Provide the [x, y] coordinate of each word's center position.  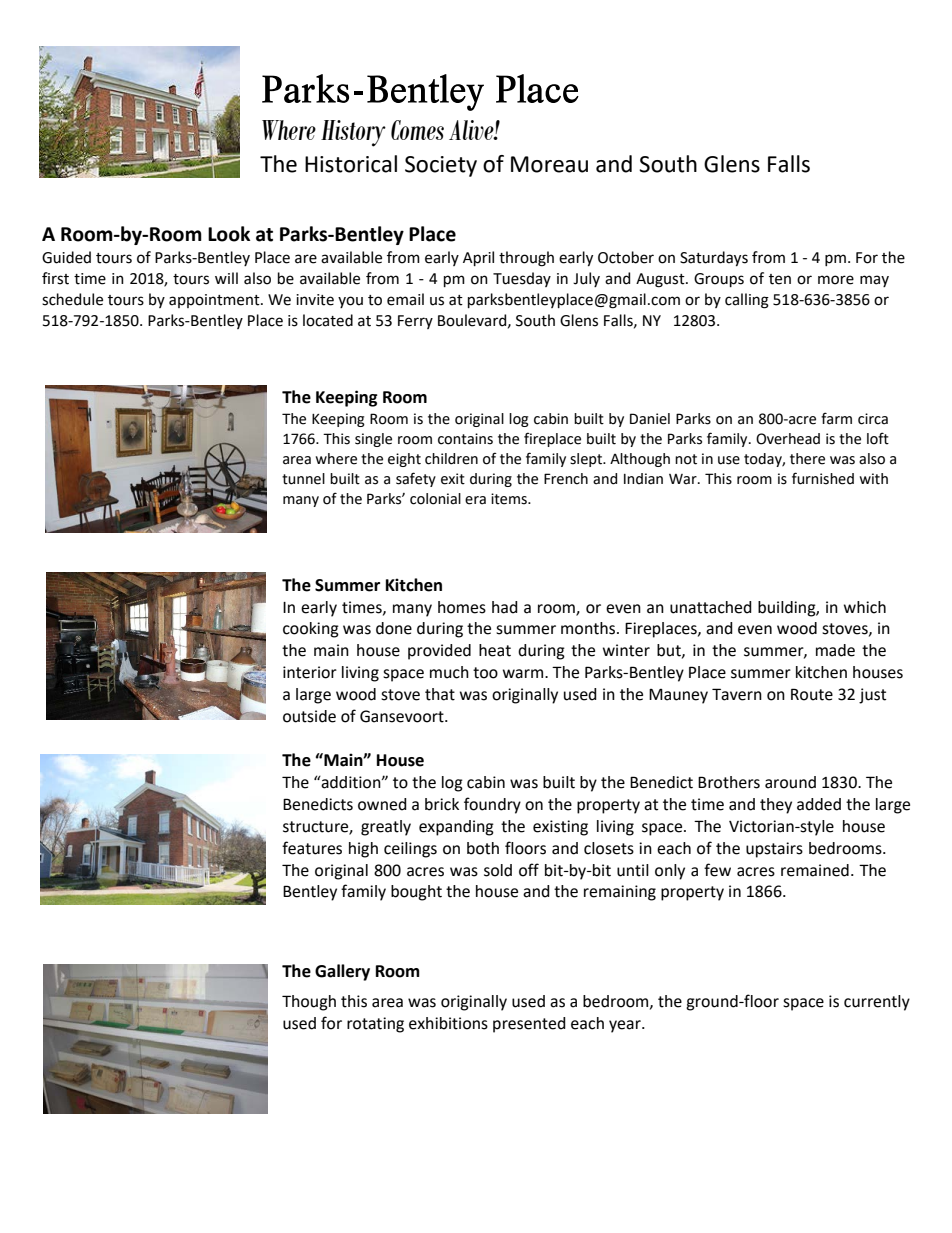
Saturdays [714, 258]
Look [229, 234]
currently [877, 1003]
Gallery [342, 972]
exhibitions [448, 1023]
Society [441, 166]
